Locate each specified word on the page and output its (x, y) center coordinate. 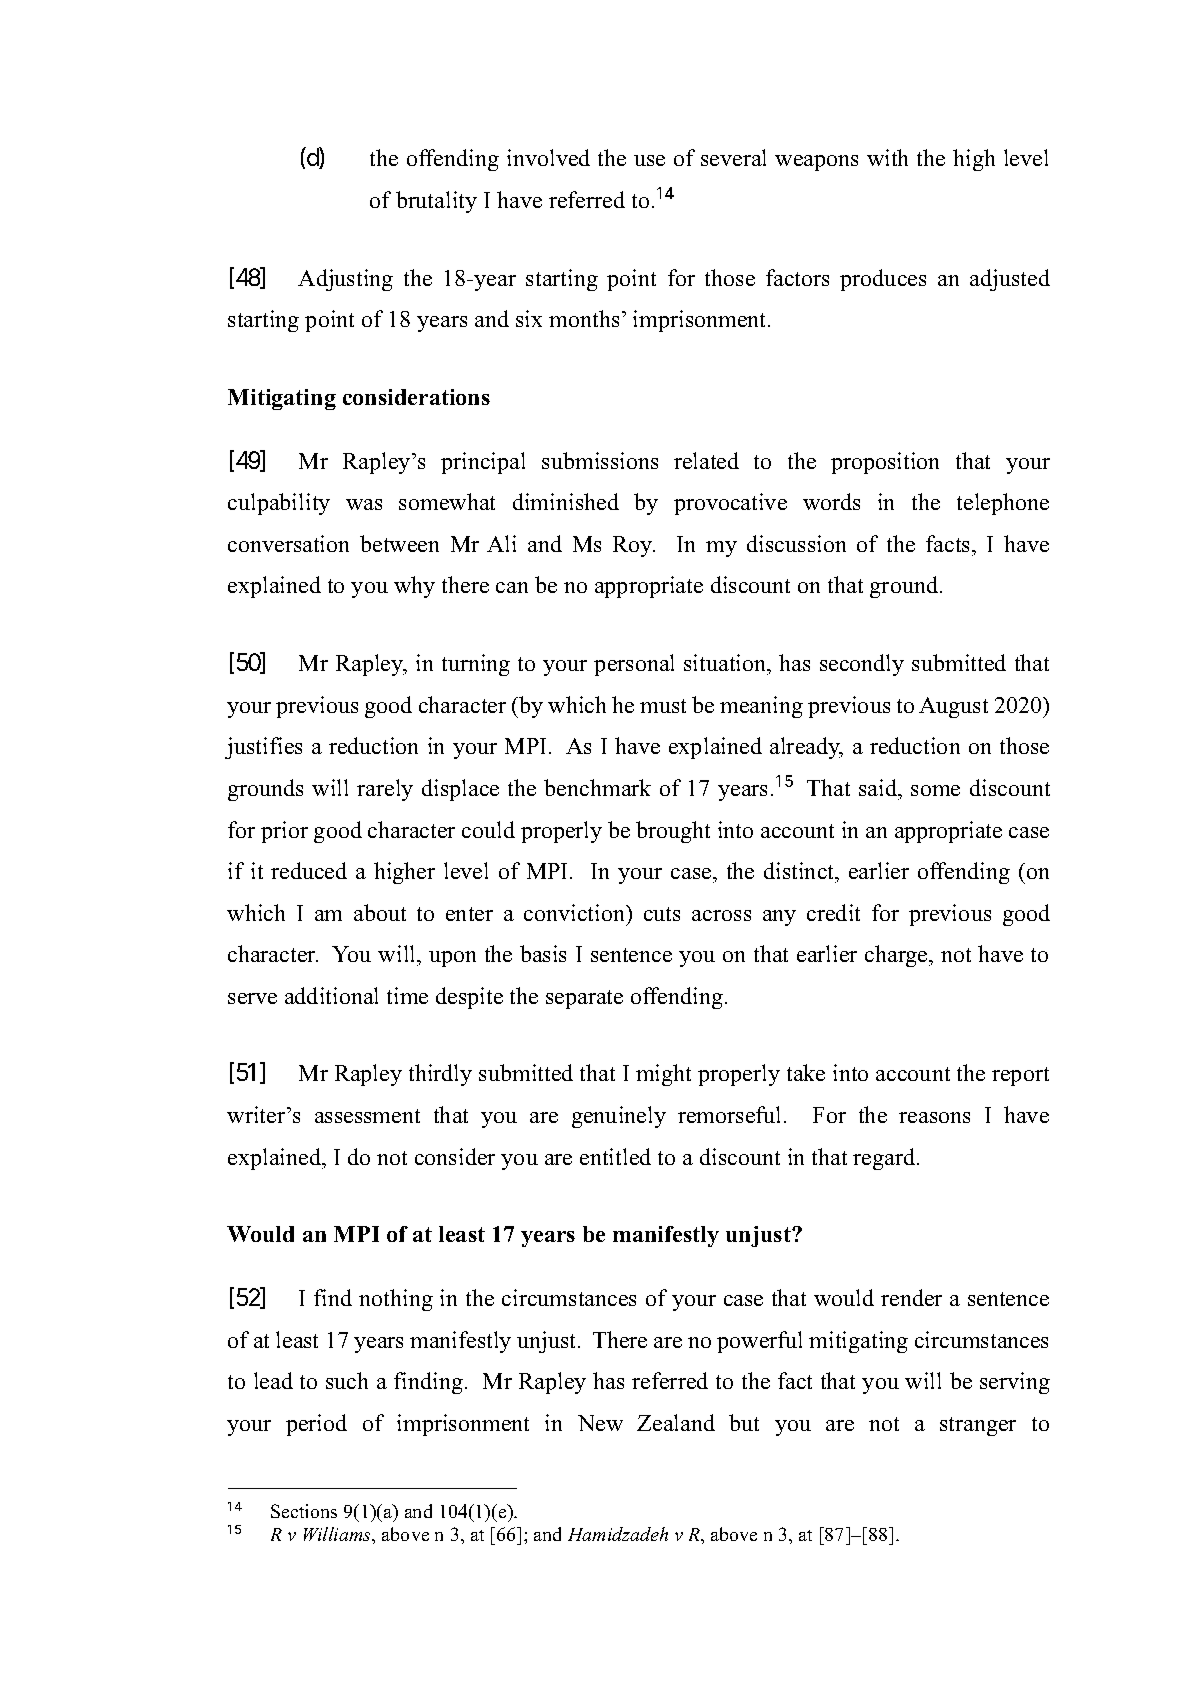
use (649, 160)
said (879, 787)
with (887, 157)
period (316, 1425)
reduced (309, 870)
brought (673, 832)
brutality (436, 202)
